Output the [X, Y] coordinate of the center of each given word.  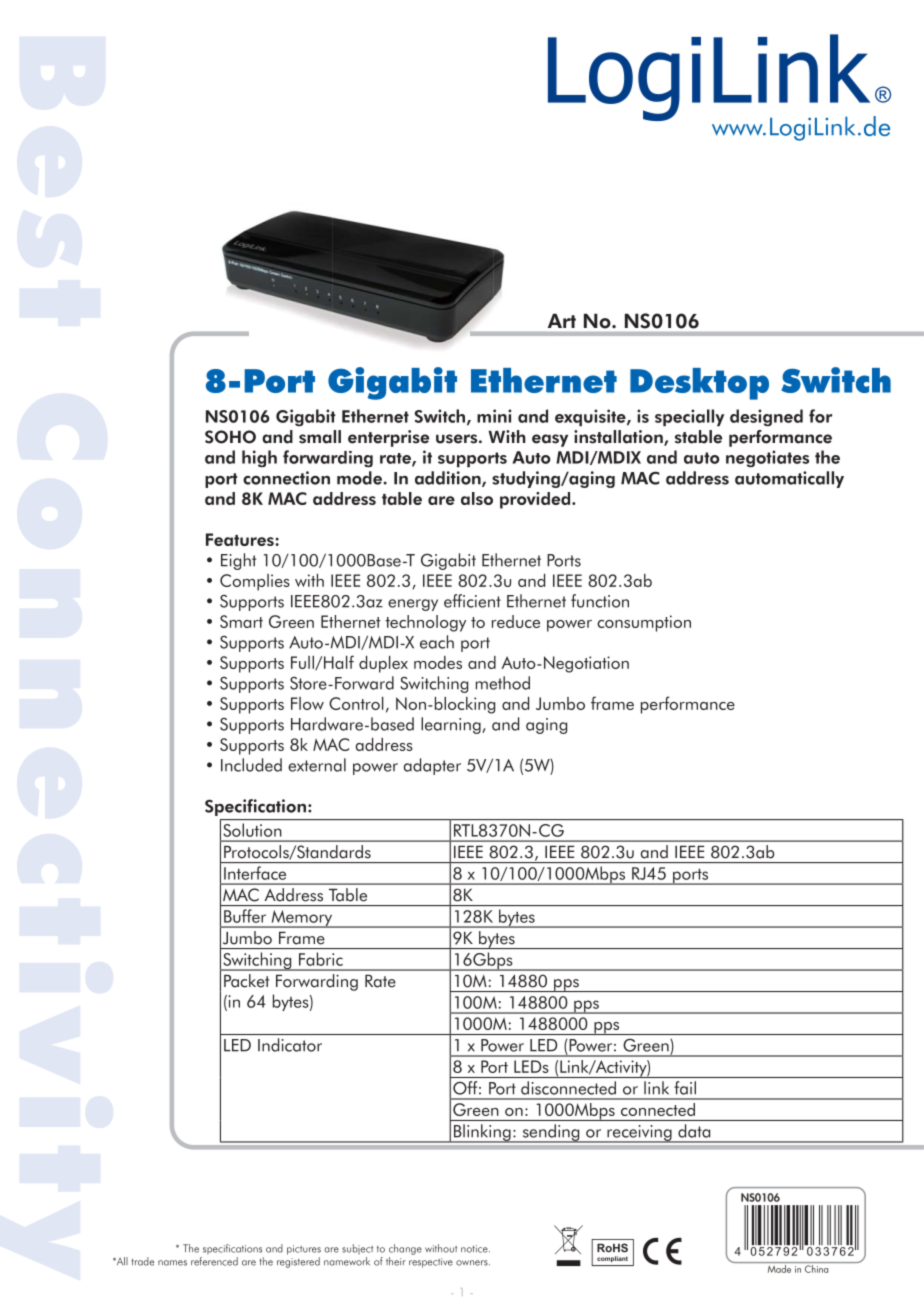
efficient [472, 601]
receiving [639, 1134]
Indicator [290, 1045]
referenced [214, 1261]
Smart [241, 621]
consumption [644, 623]
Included [251, 765]
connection [286, 478]
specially [689, 418]
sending [551, 1133]
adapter [432, 766]
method [503, 683]
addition [449, 479]
